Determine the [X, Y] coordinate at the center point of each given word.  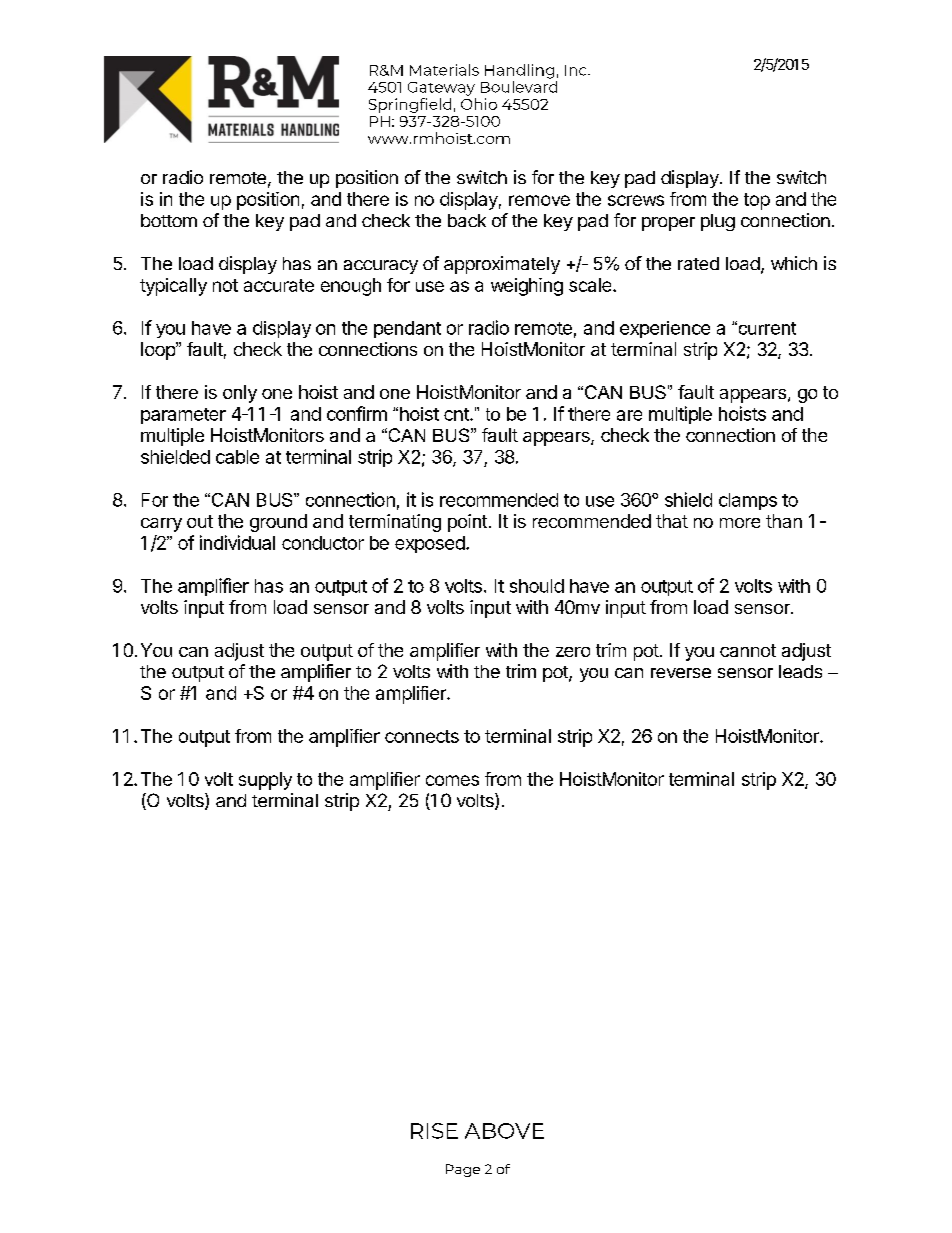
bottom [169, 220]
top [757, 201]
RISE [434, 1131]
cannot [748, 650]
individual [237, 542]
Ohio [479, 104]
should [537, 586]
